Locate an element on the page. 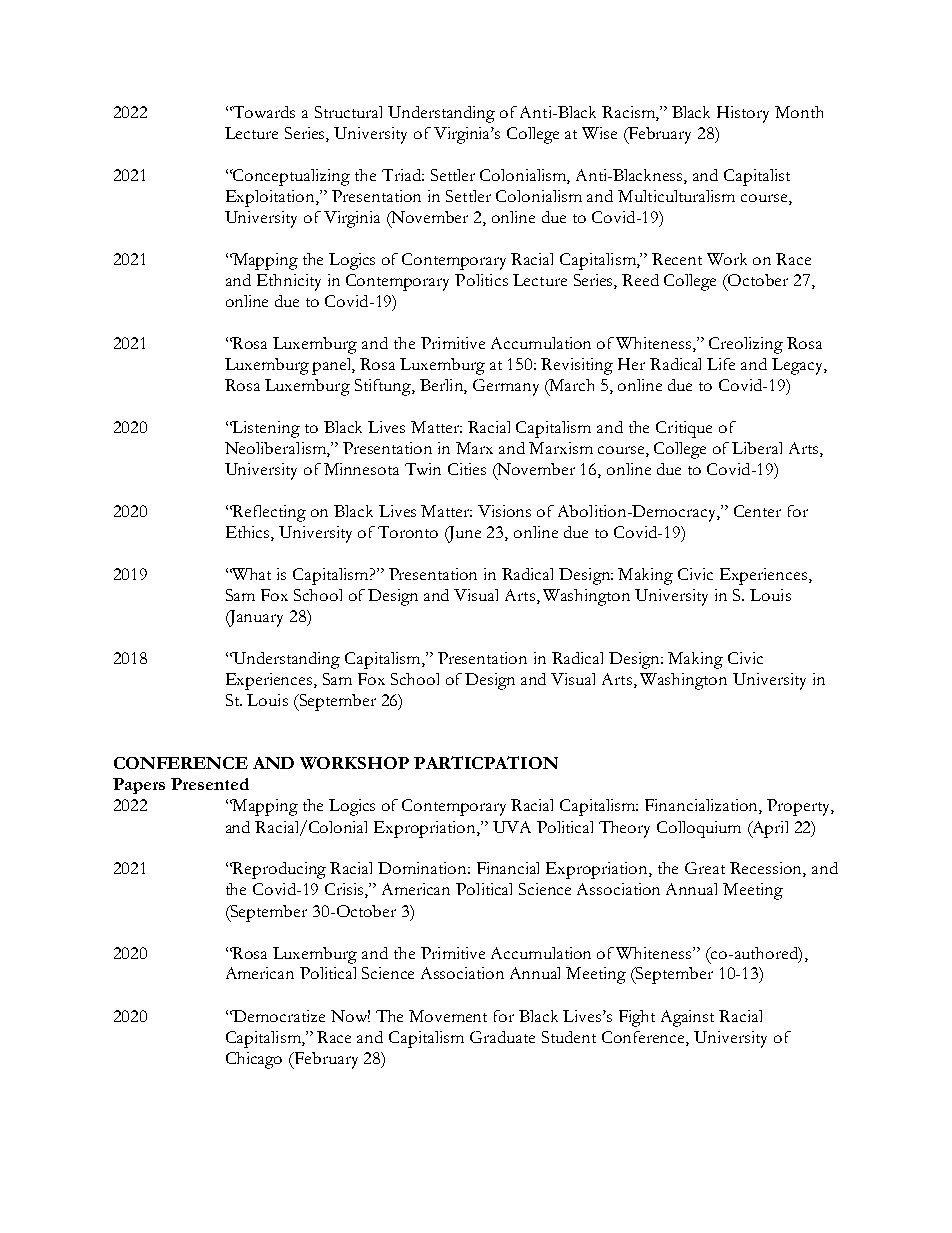 The width and height of the image is (952, 1233). Presented is located at coordinates (210, 784).
